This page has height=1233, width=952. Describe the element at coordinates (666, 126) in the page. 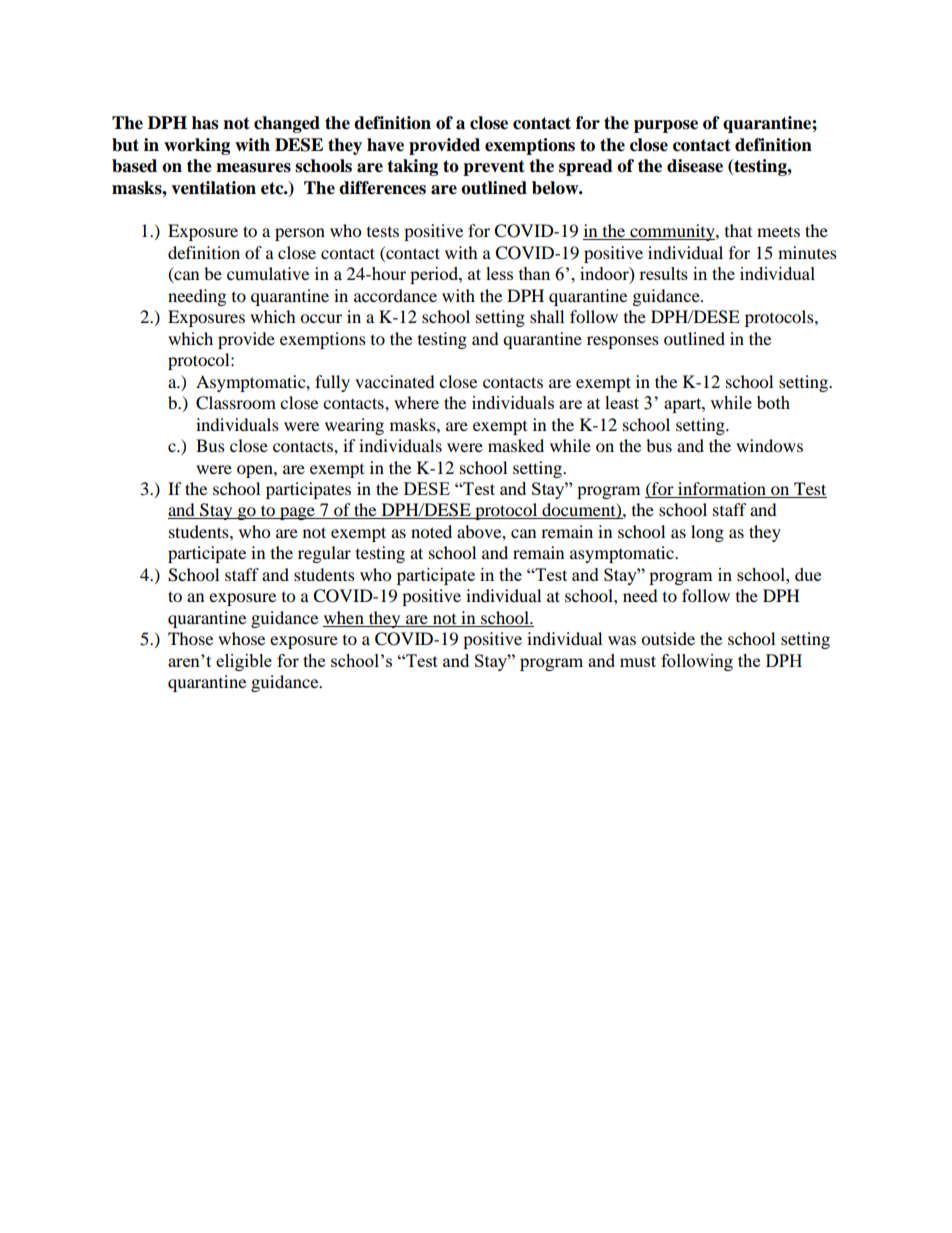

I see `purpose` at that location.
